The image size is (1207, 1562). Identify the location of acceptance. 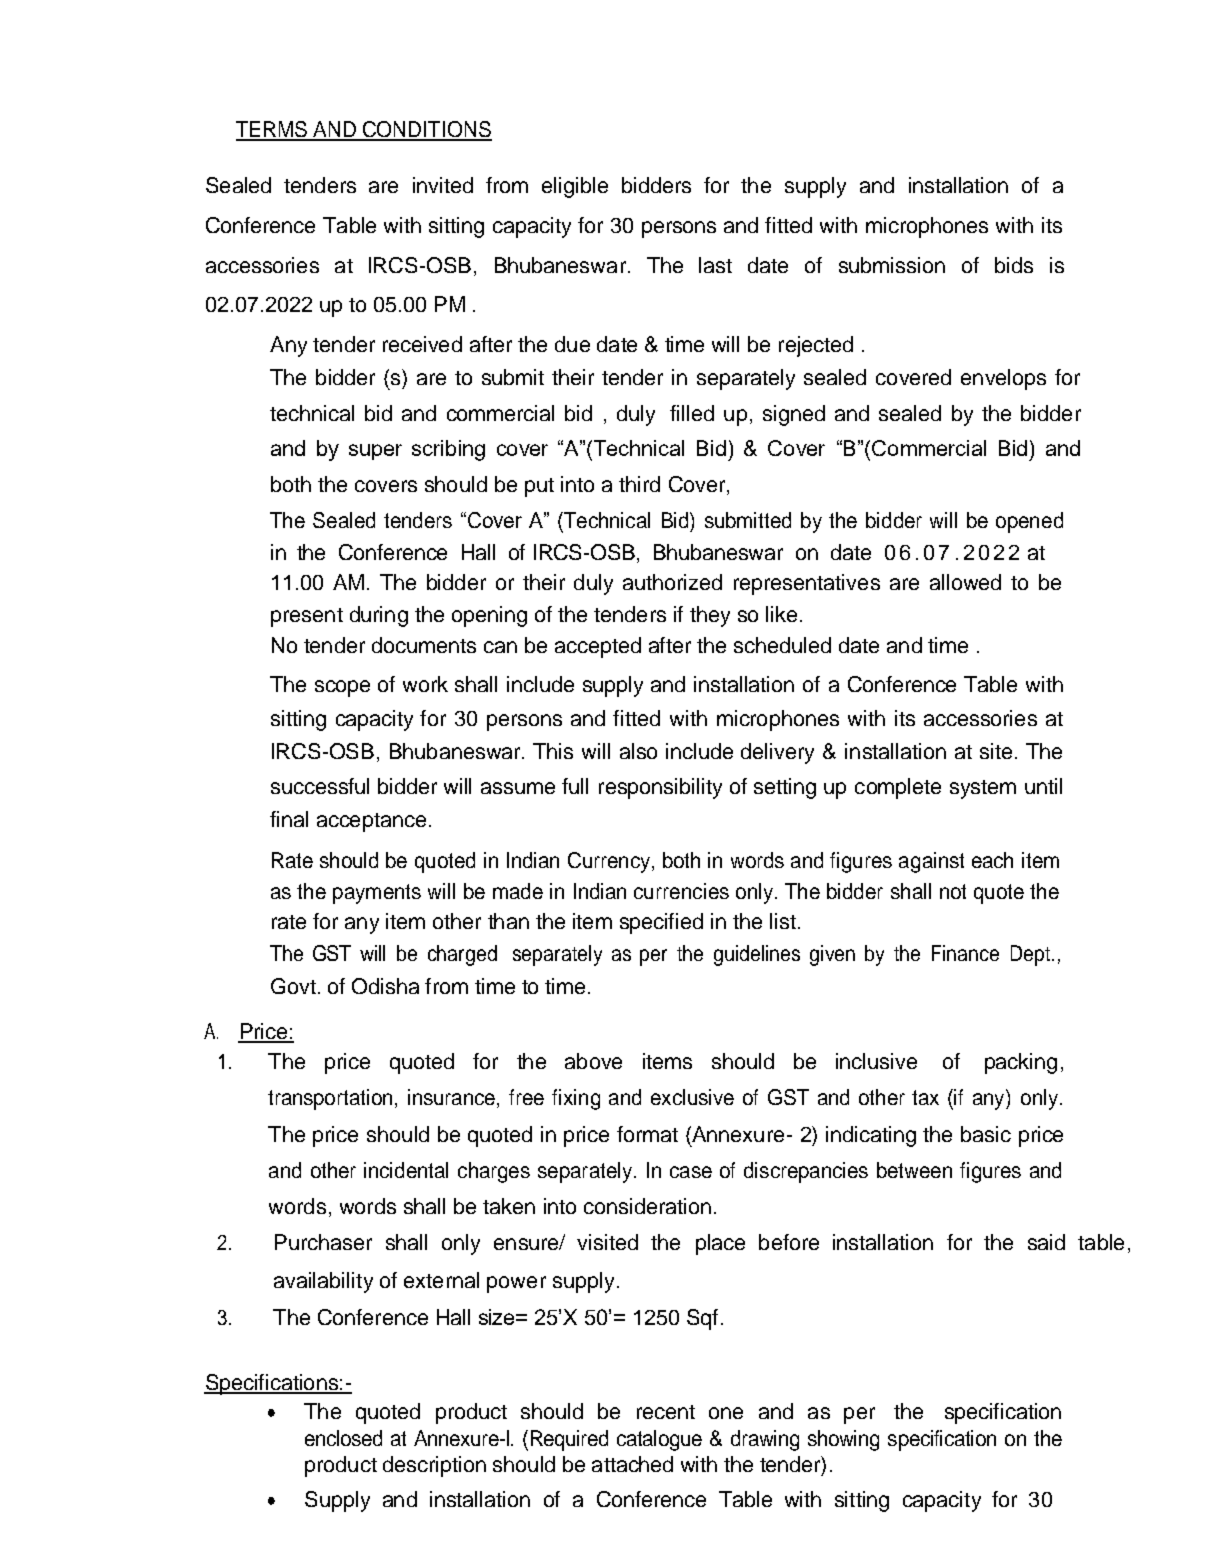
(371, 822).
